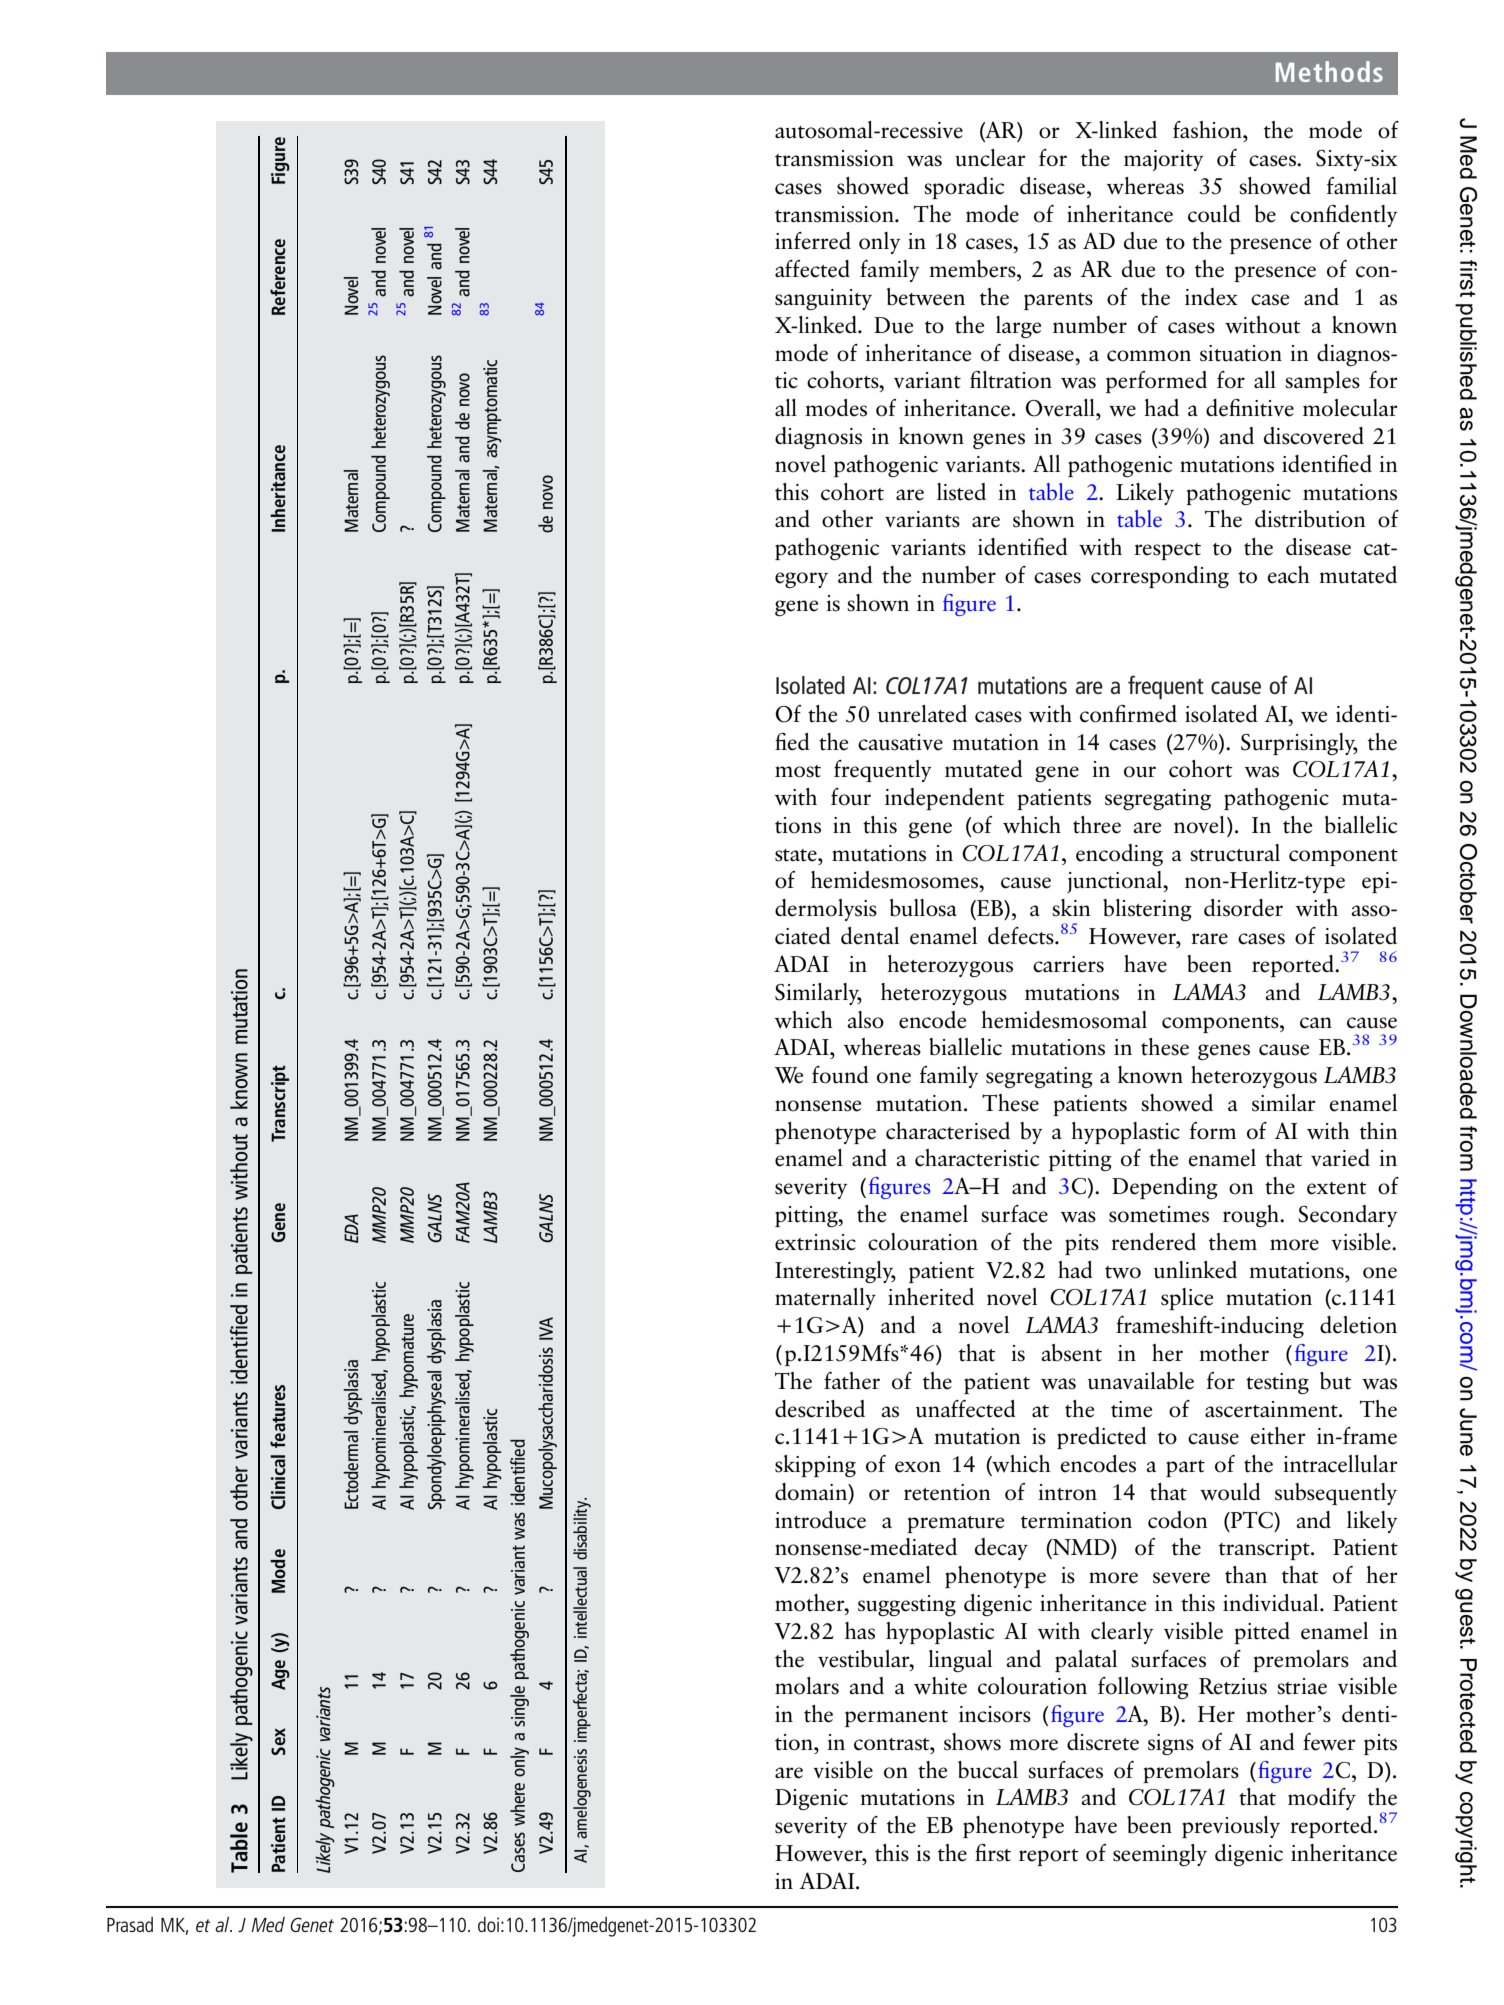  Describe the element at coordinates (815, 1242) in the image. I see `extrinsic` at that location.
